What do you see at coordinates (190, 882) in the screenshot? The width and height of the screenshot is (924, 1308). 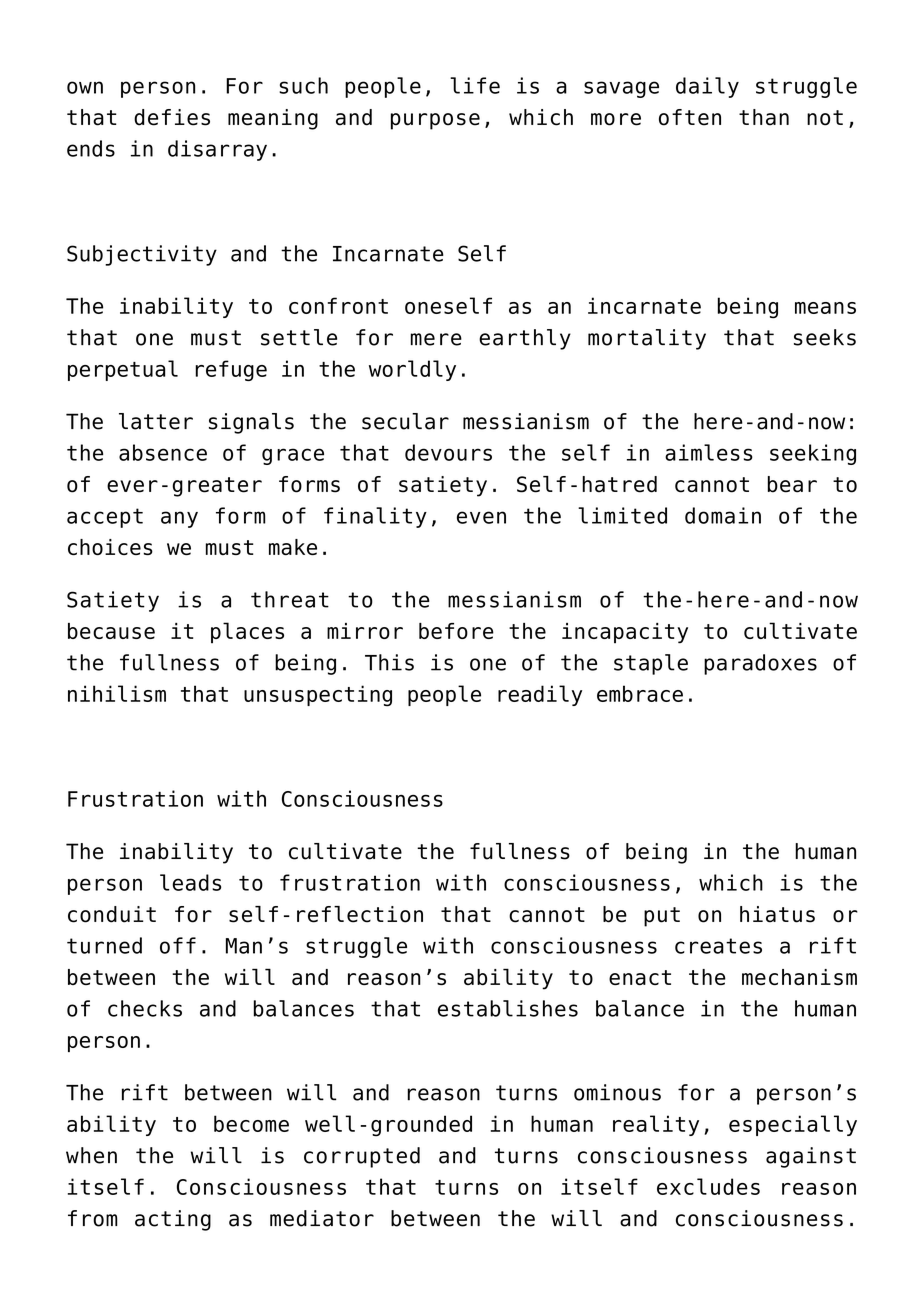 I see `leads` at bounding box center [190, 882].
